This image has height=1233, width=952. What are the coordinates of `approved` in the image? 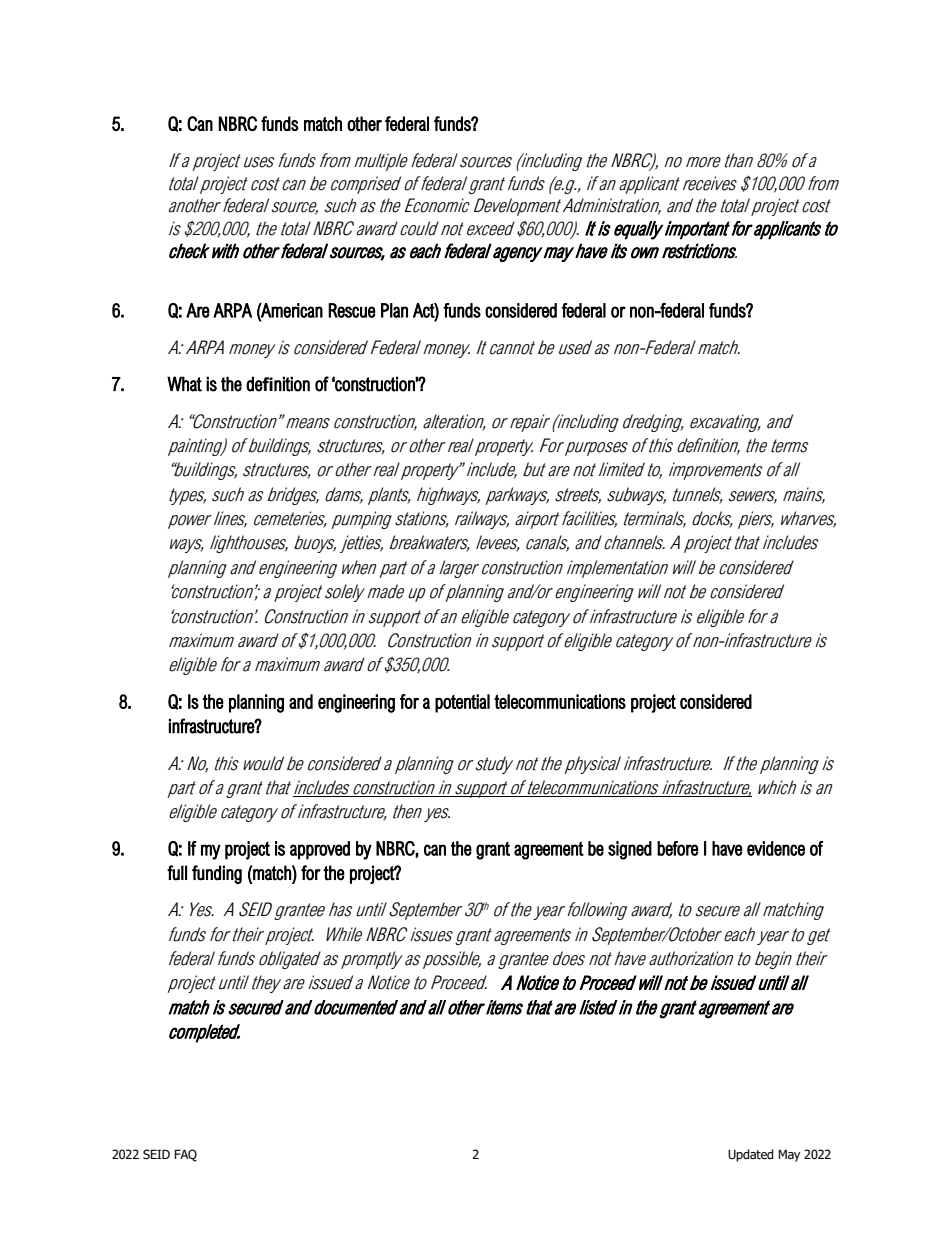 It's located at (320, 850).
